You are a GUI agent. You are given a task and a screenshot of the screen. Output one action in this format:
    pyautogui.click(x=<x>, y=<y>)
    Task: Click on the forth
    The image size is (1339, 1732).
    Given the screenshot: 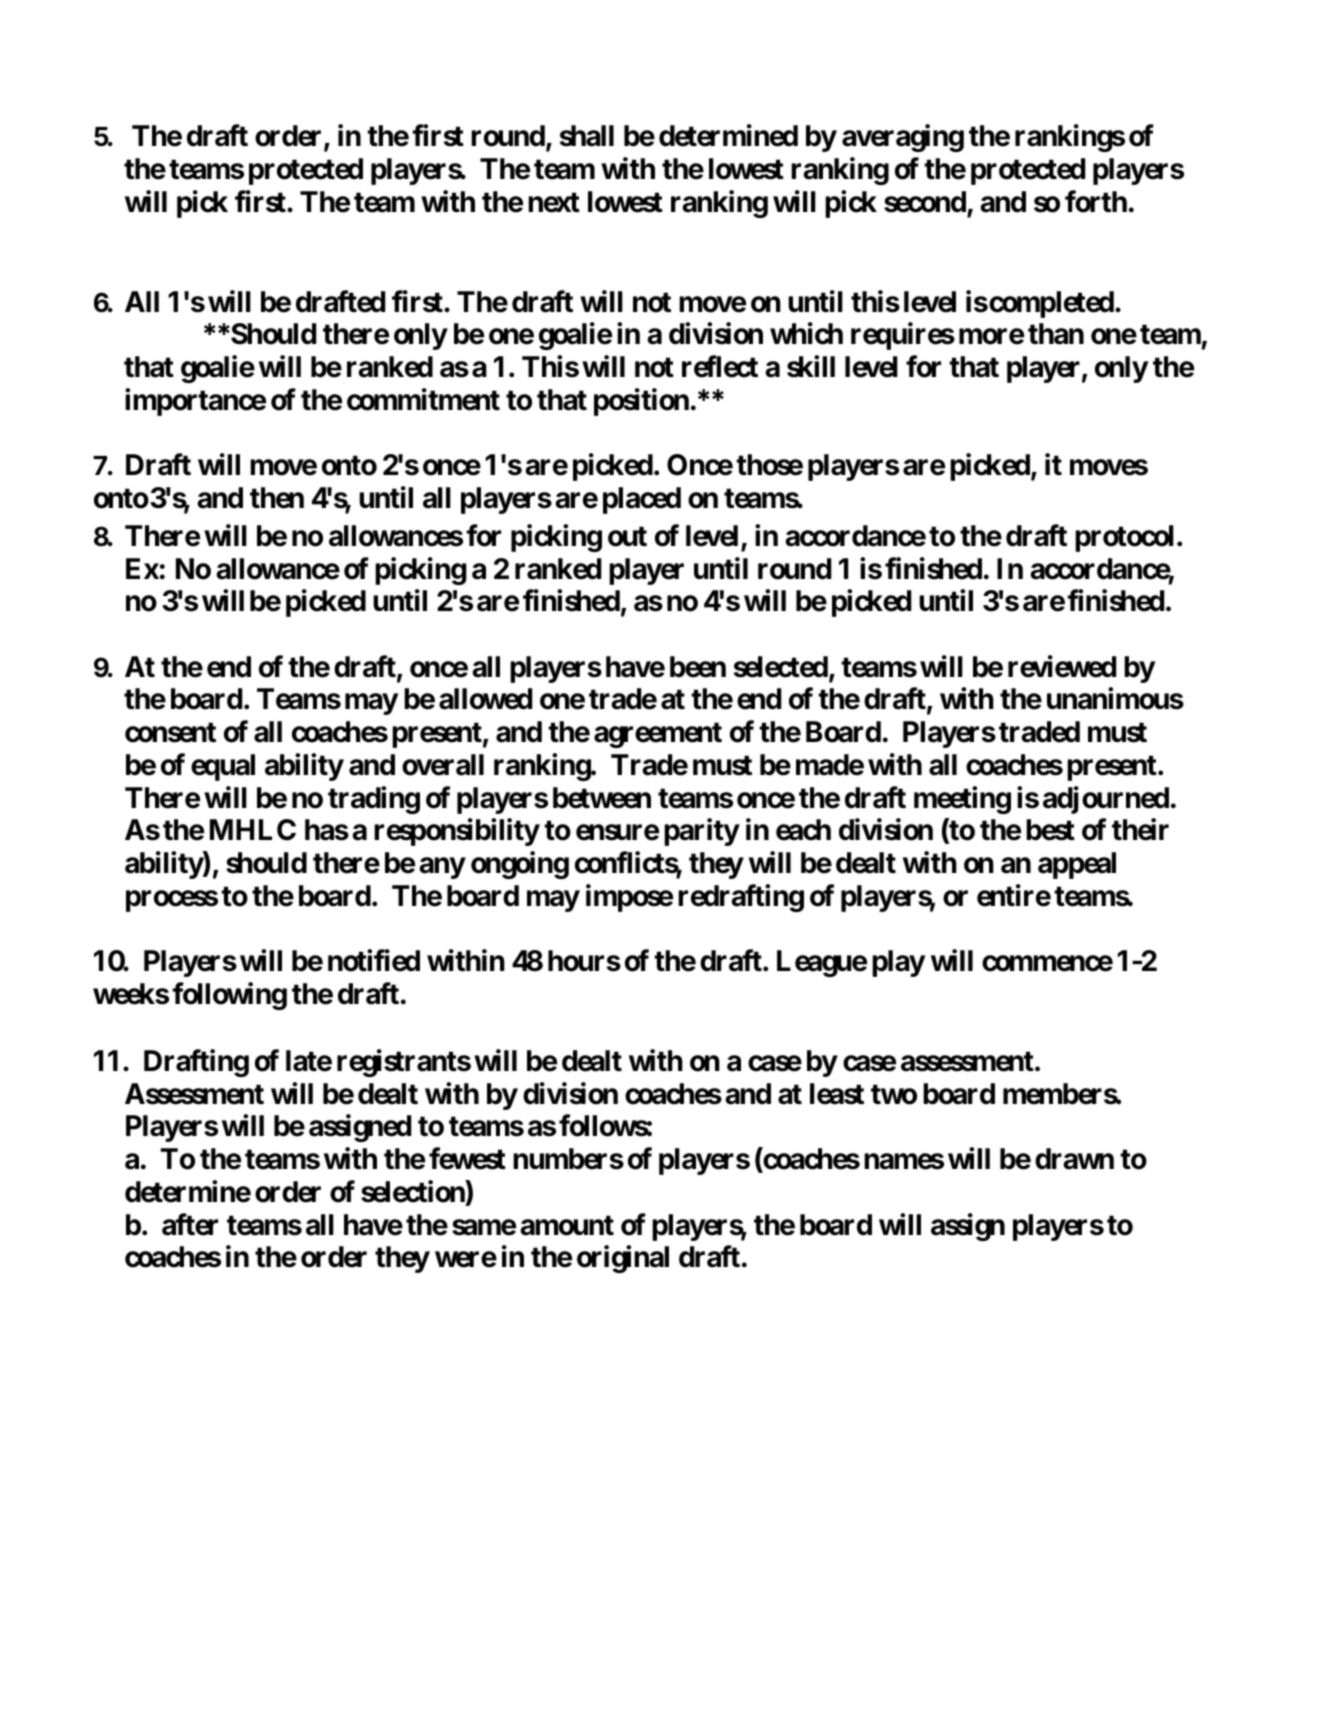 What is the action you would take?
    pyautogui.click(x=1096, y=201)
